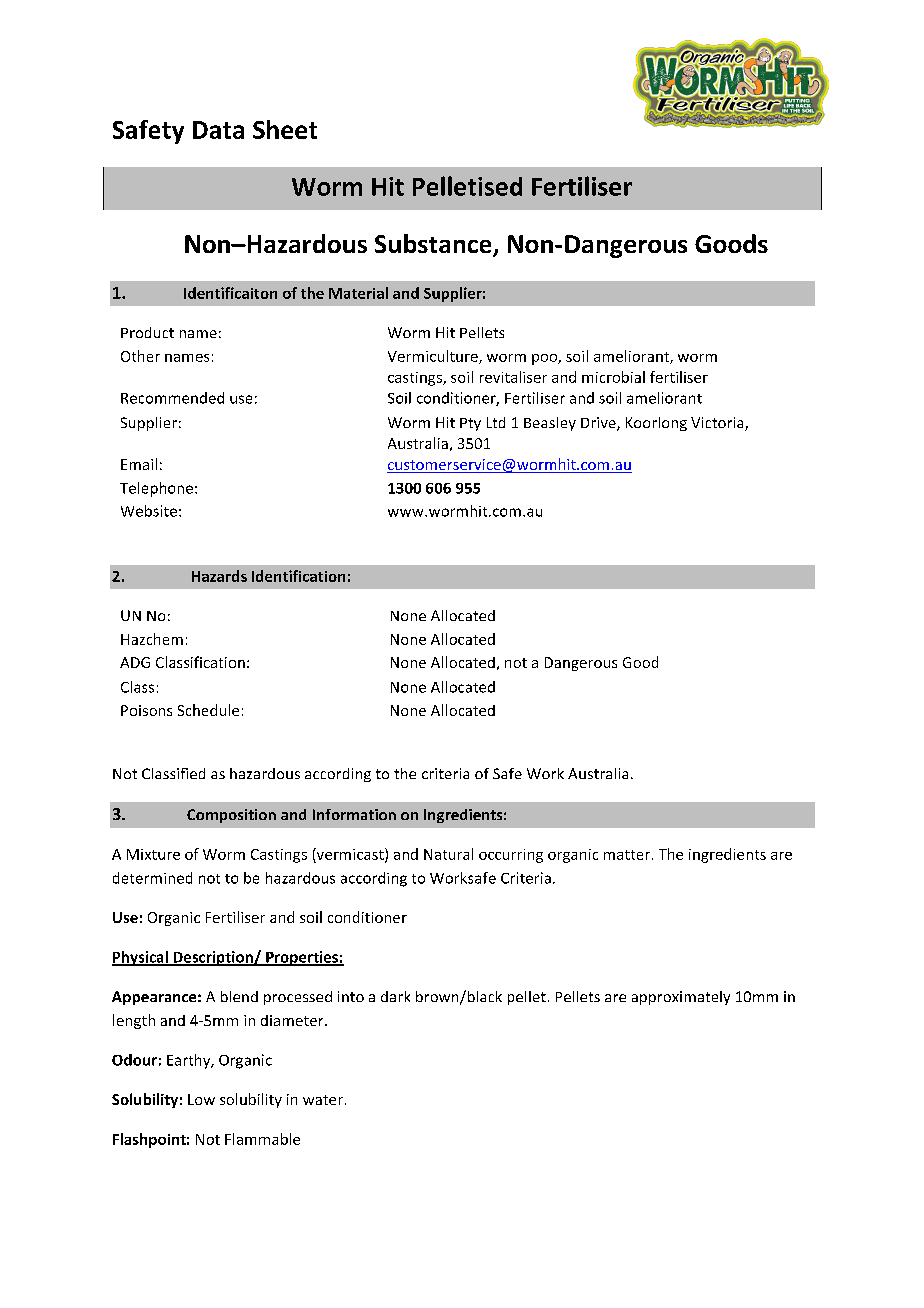 This screenshot has height=1308, width=924. Describe the element at coordinates (218, 130) in the screenshot. I see `Data` at that location.
